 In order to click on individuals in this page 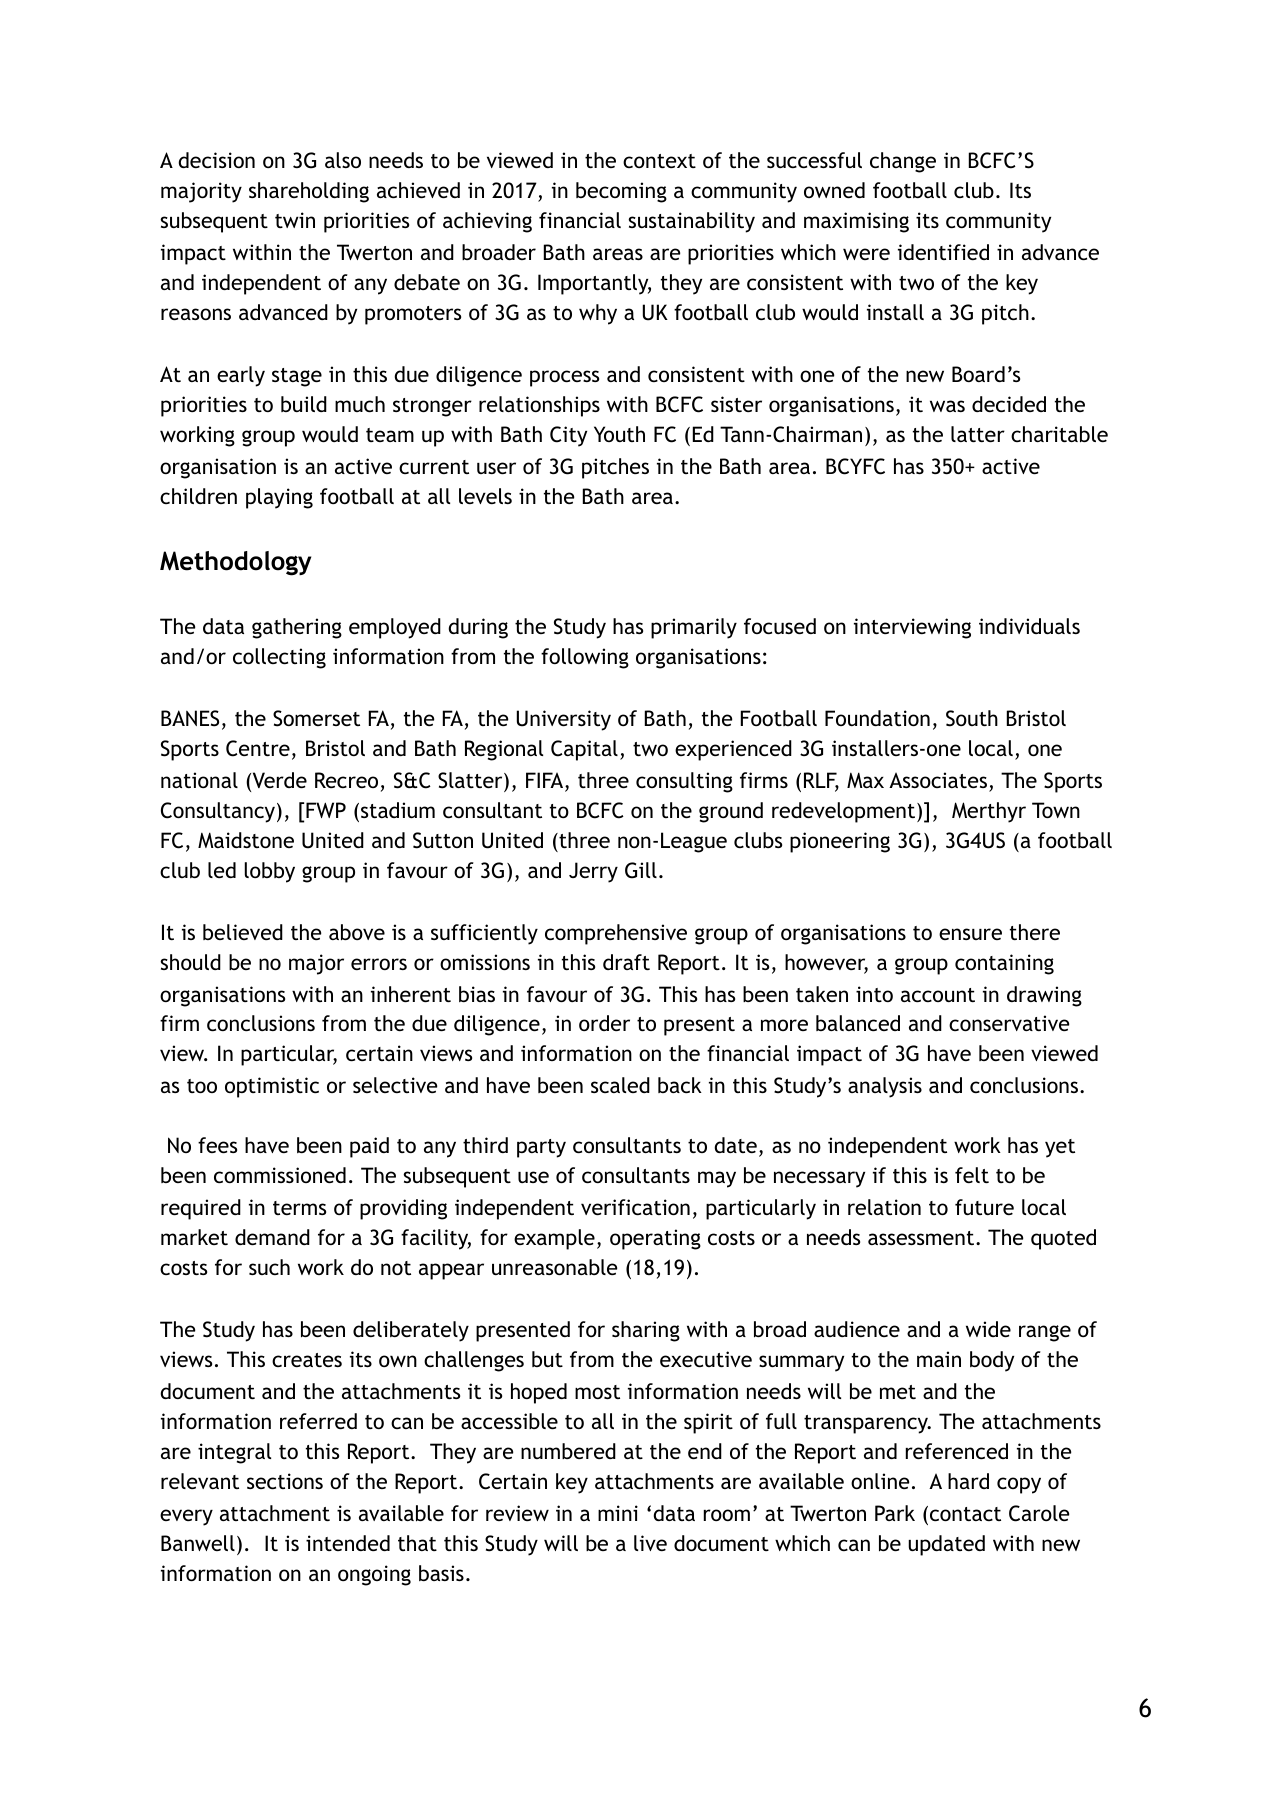, I will do `click(1029, 626)`.
